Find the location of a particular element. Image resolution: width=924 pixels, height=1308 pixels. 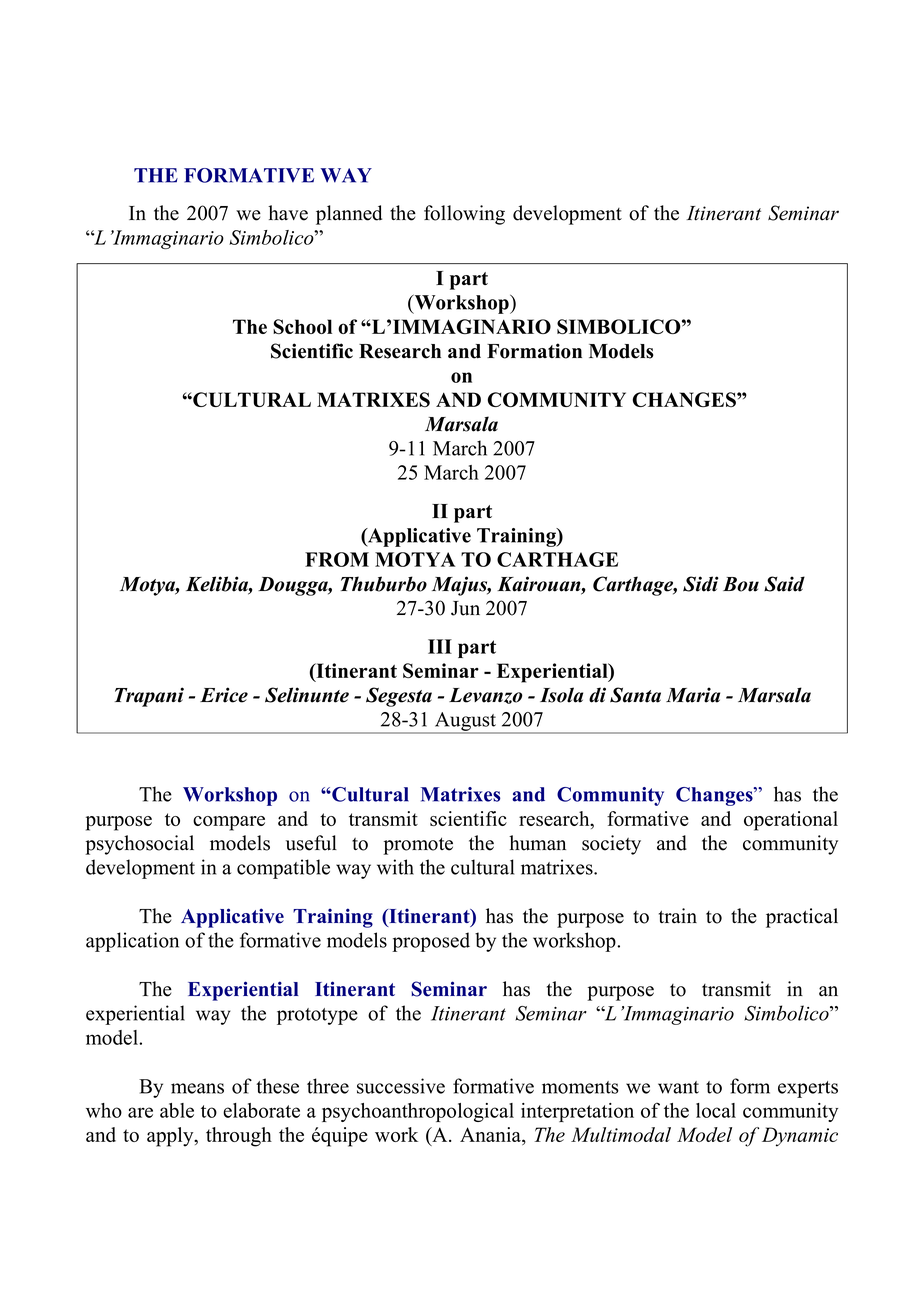

psychosocial is located at coordinates (139, 845).
